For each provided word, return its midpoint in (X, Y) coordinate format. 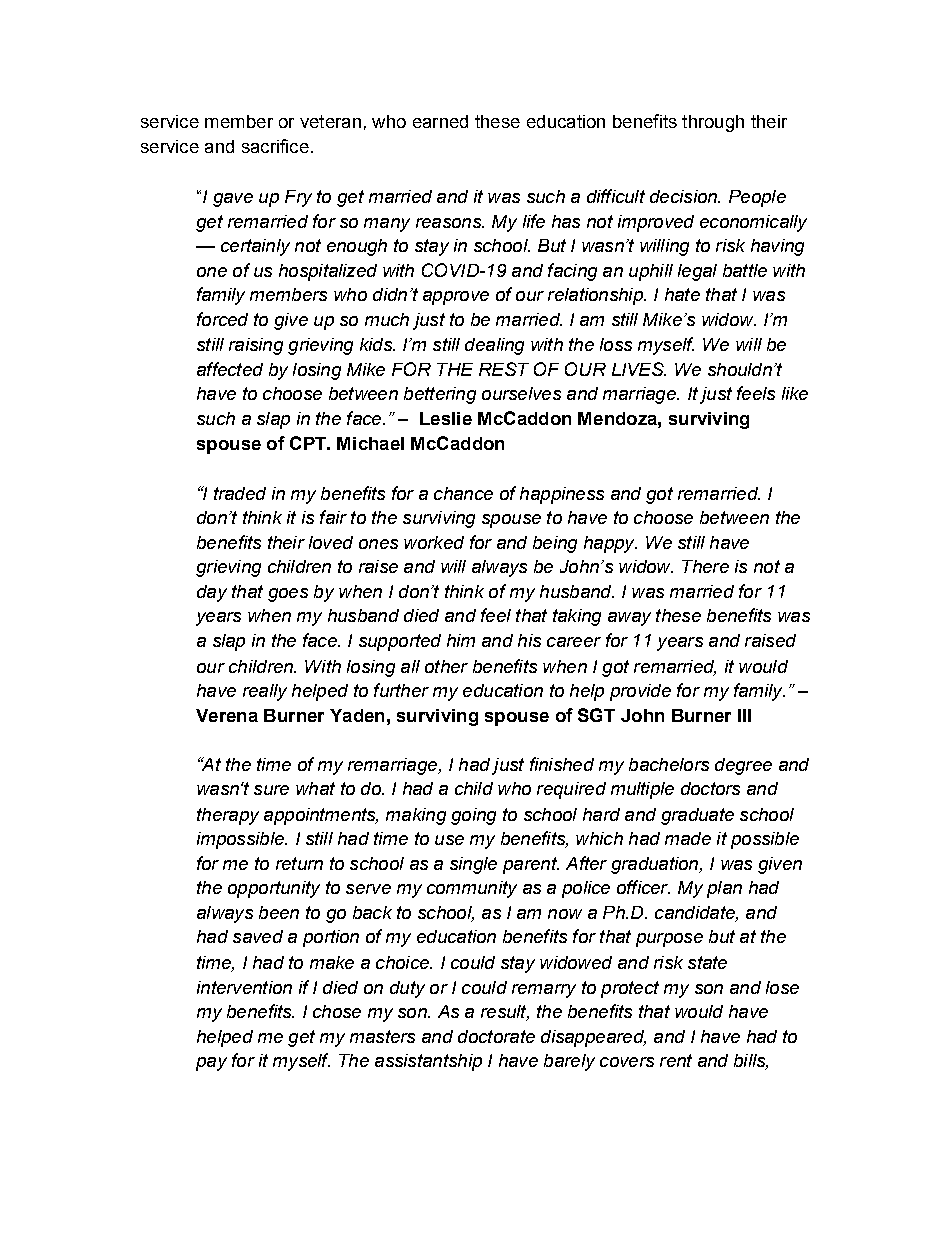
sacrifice (275, 146)
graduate (697, 816)
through (713, 123)
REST (504, 369)
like (795, 393)
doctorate (496, 1036)
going (473, 816)
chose (337, 1011)
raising (256, 346)
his (529, 640)
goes (288, 595)
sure (271, 790)
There (705, 566)
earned (440, 121)
